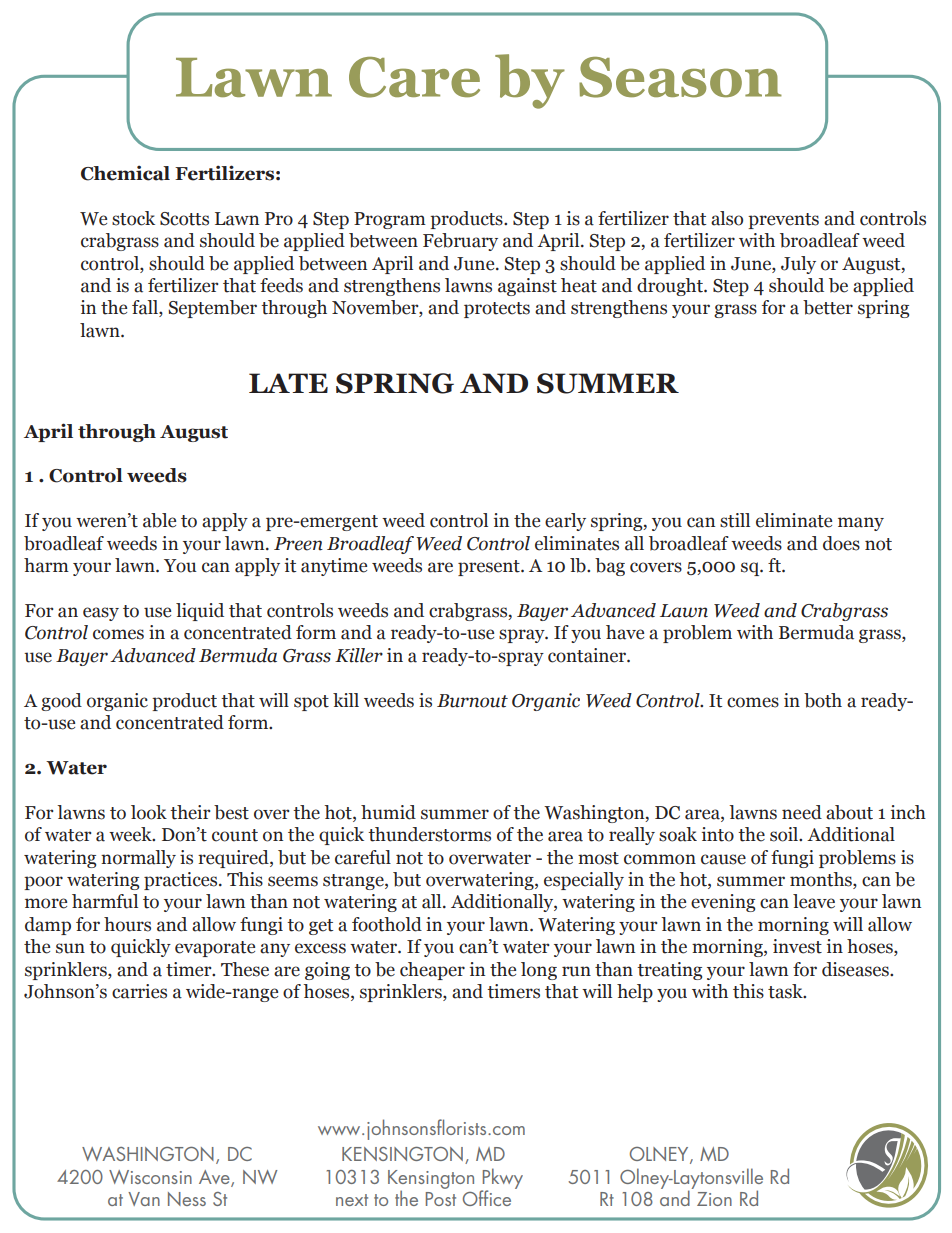 The width and height of the document is (952, 1233). What do you see at coordinates (680, 77) in the document?
I see `Season` at bounding box center [680, 77].
